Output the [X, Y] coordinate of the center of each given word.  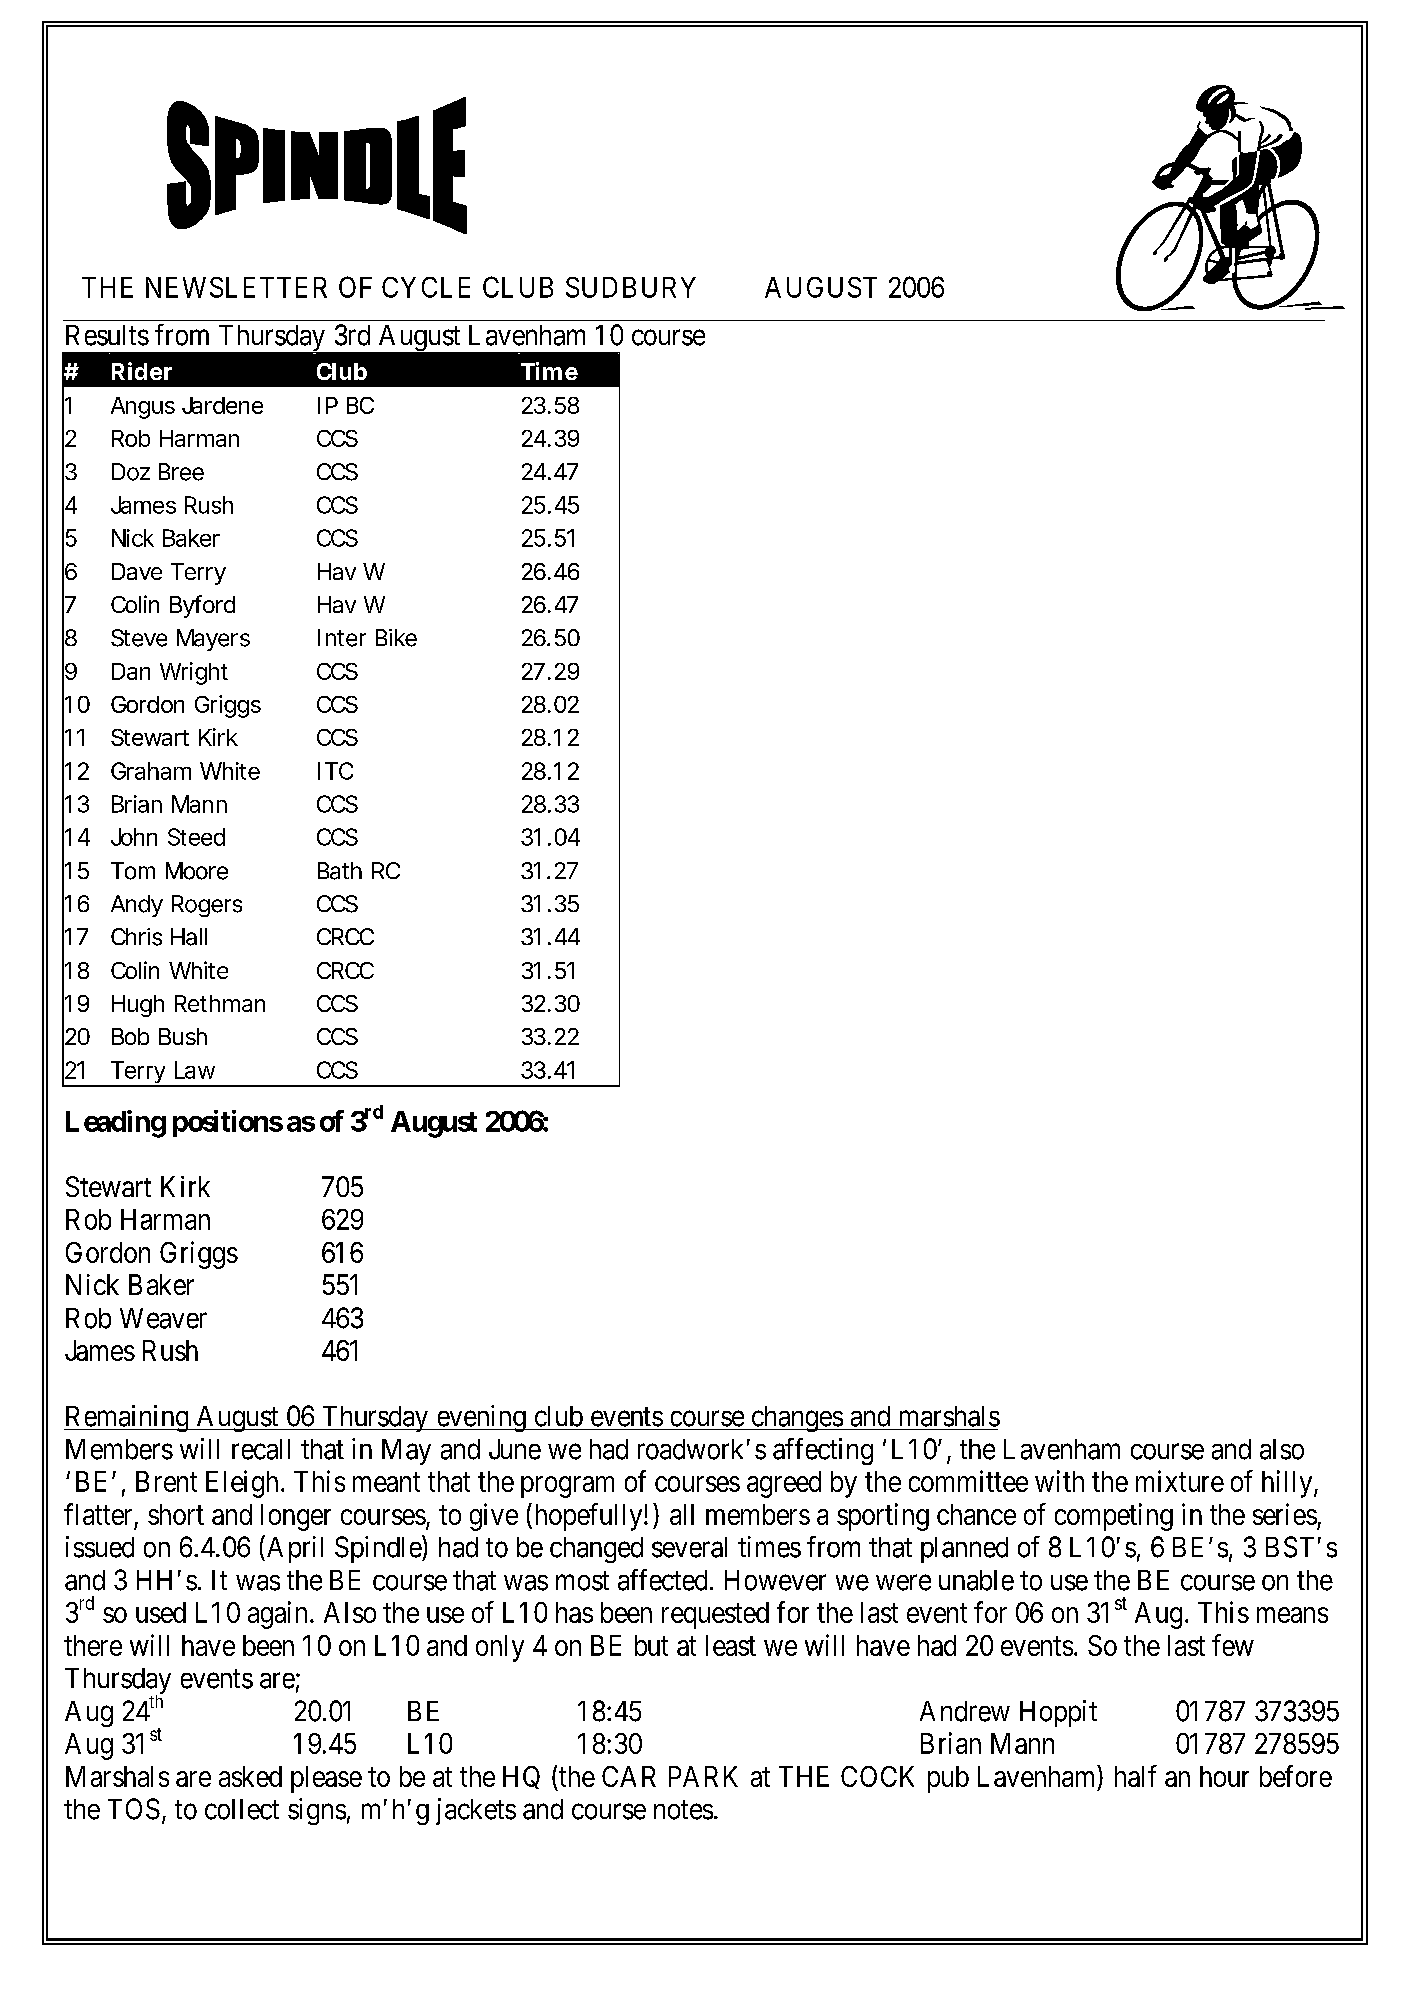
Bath [340, 871]
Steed [196, 837]
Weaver [163, 1318]
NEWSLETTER [236, 287]
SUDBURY [631, 287]
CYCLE [426, 287]
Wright [194, 673]
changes [796, 1419]
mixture [1180, 1481]
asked [250, 1776]
